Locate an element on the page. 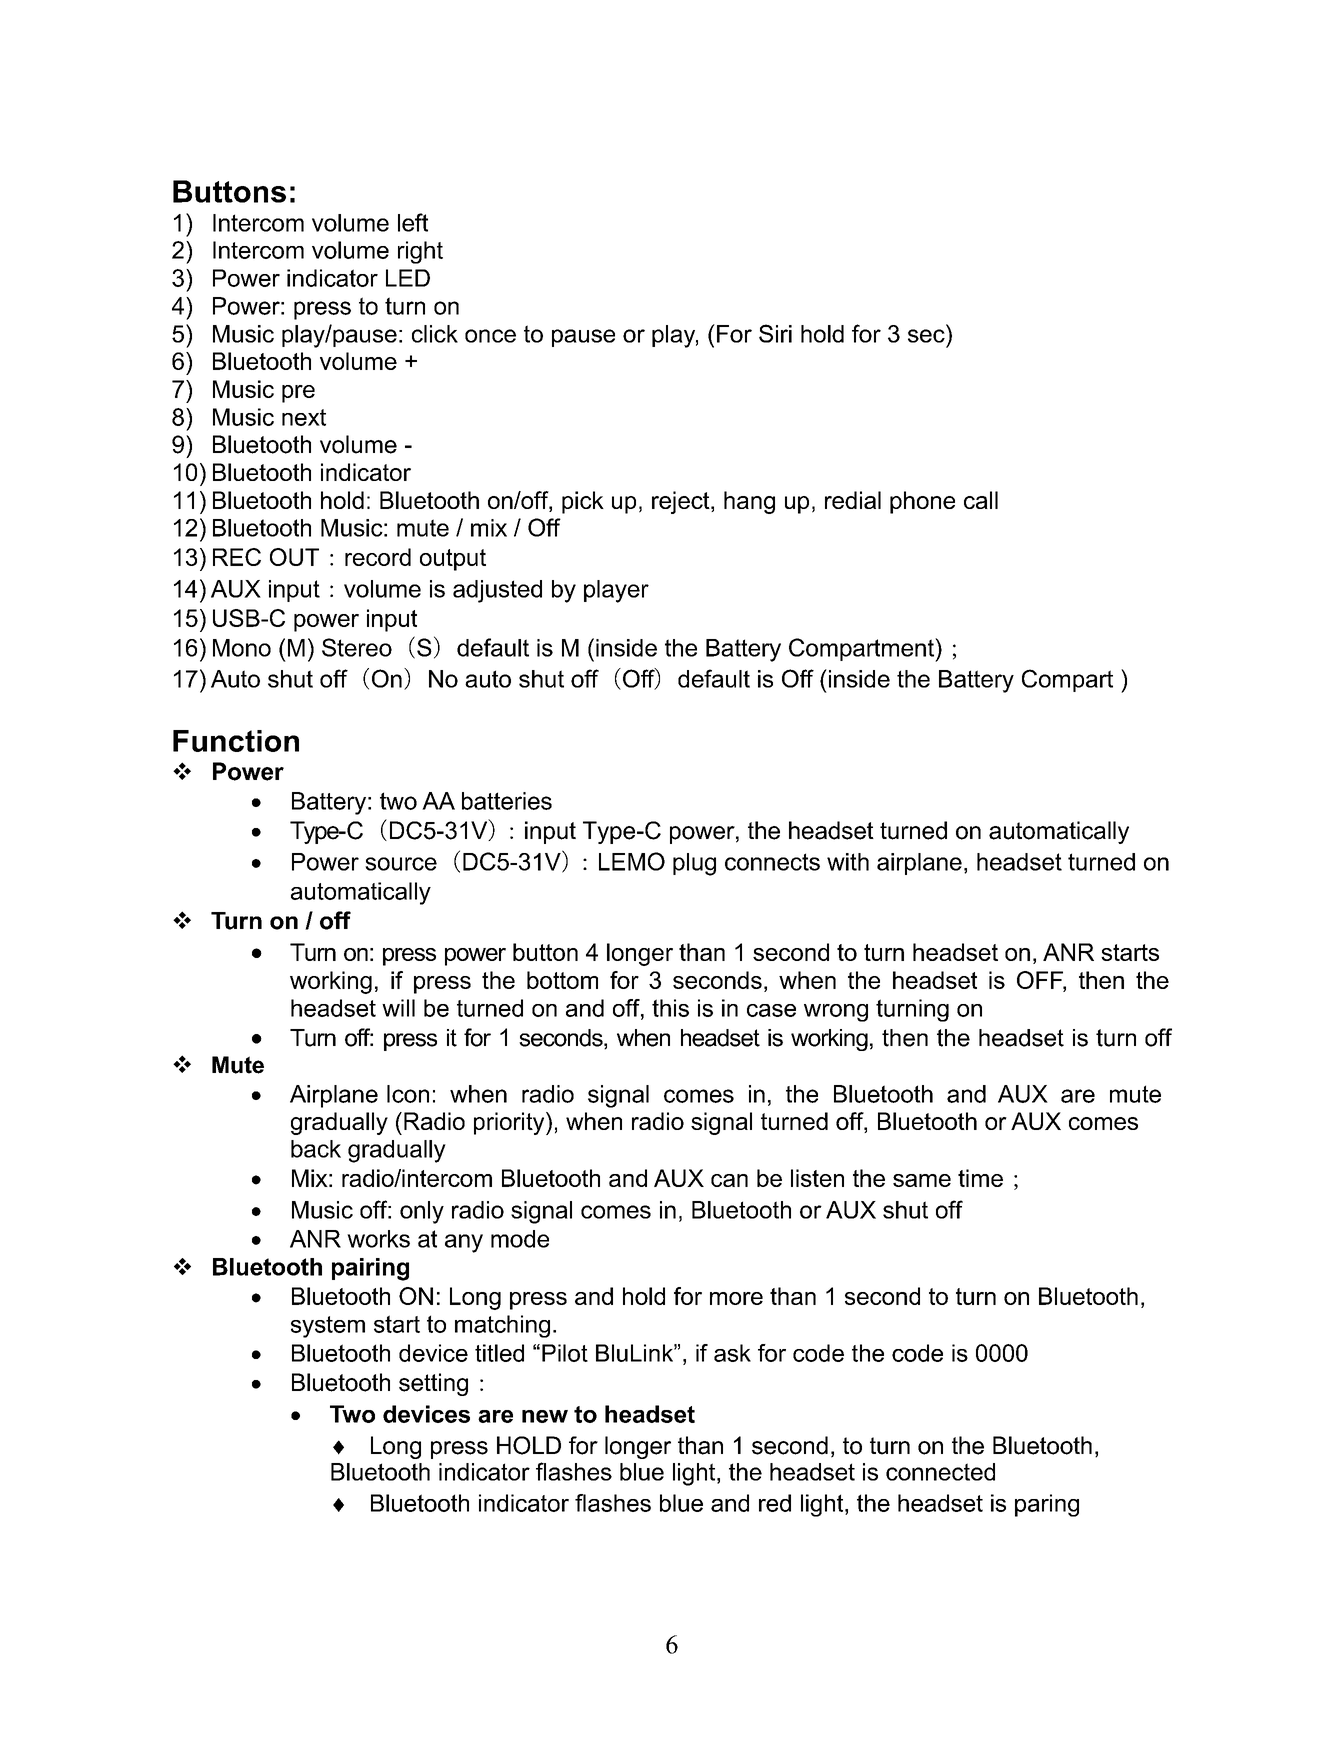  new is located at coordinates (545, 1416).
